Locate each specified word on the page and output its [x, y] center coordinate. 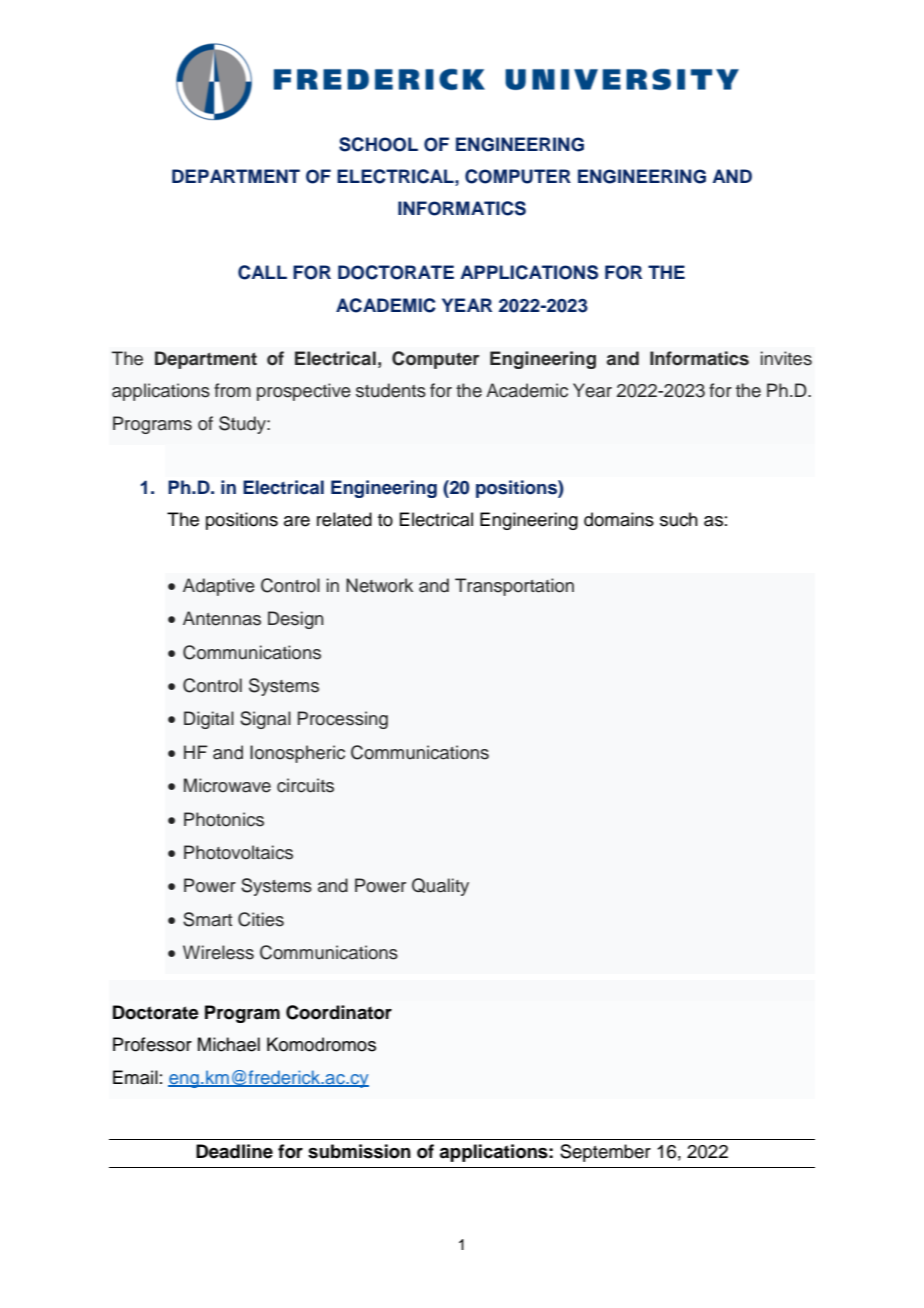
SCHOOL [378, 144]
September [605, 1153]
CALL [262, 272]
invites [786, 358]
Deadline [234, 1151]
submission [359, 1151]
